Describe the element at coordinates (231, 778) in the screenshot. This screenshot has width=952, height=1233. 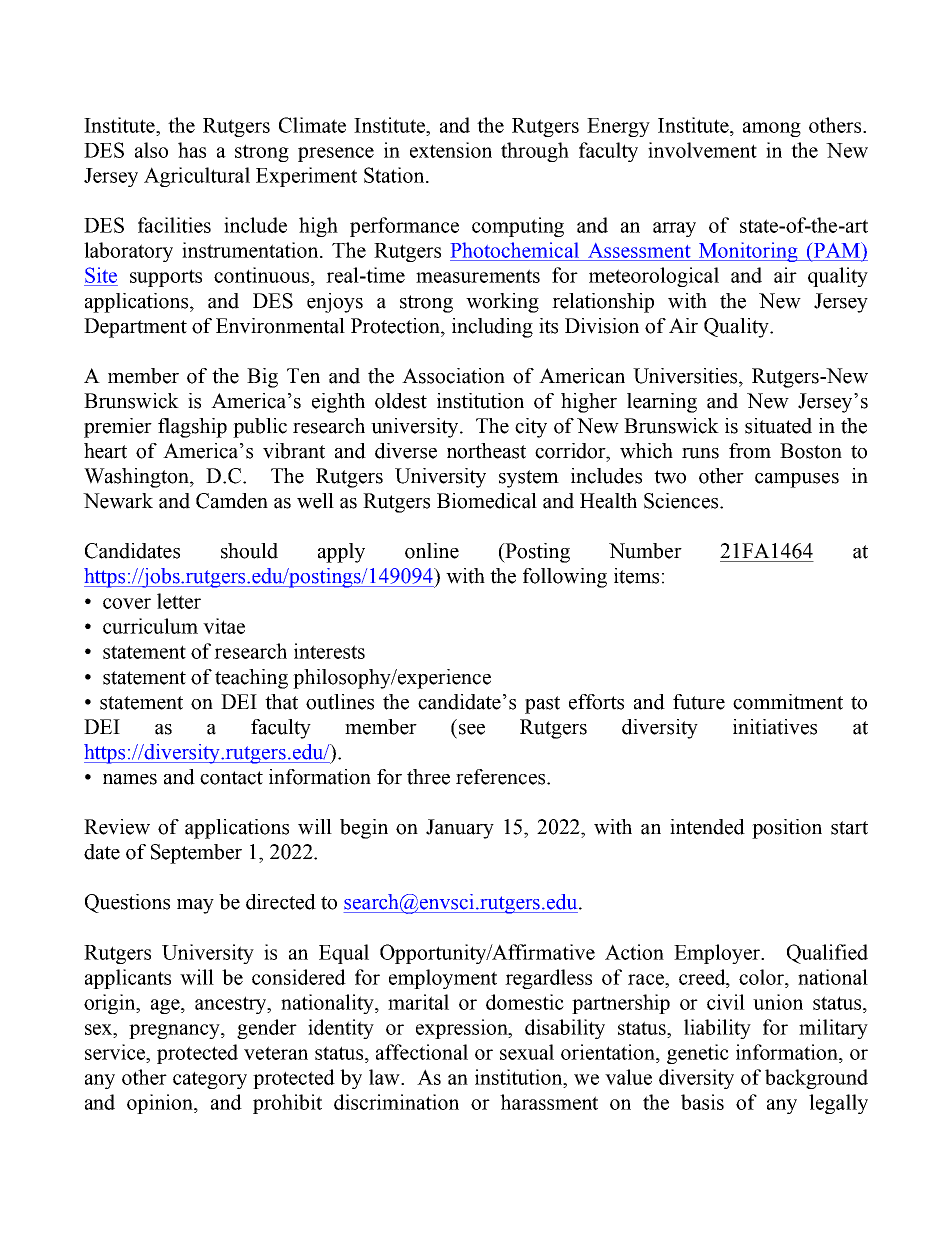
I see `contact` at that location.
